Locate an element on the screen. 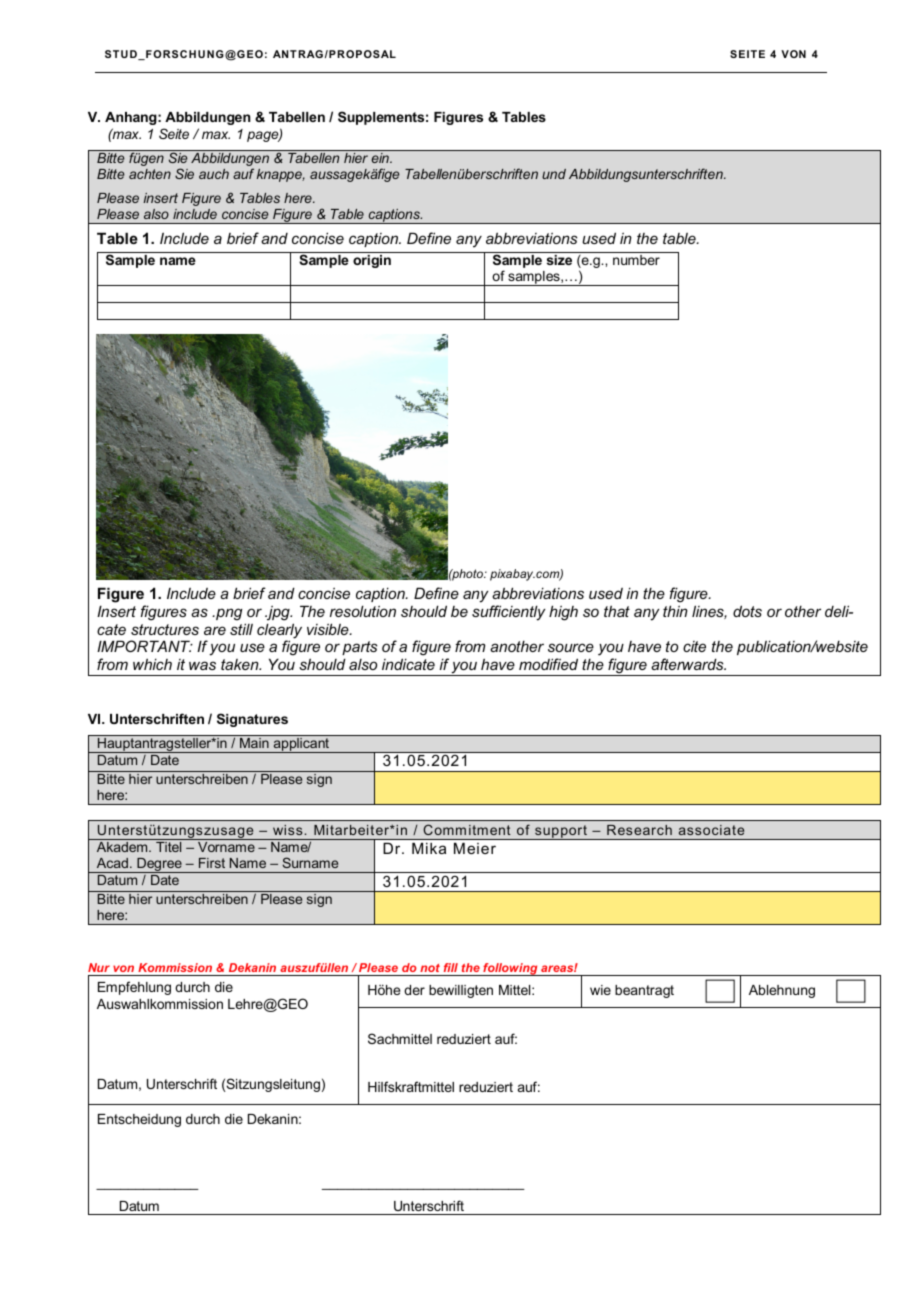 Image resolution: width=924 pixels, height=1308 pixels. wie is located at coordinates (600, 990).
